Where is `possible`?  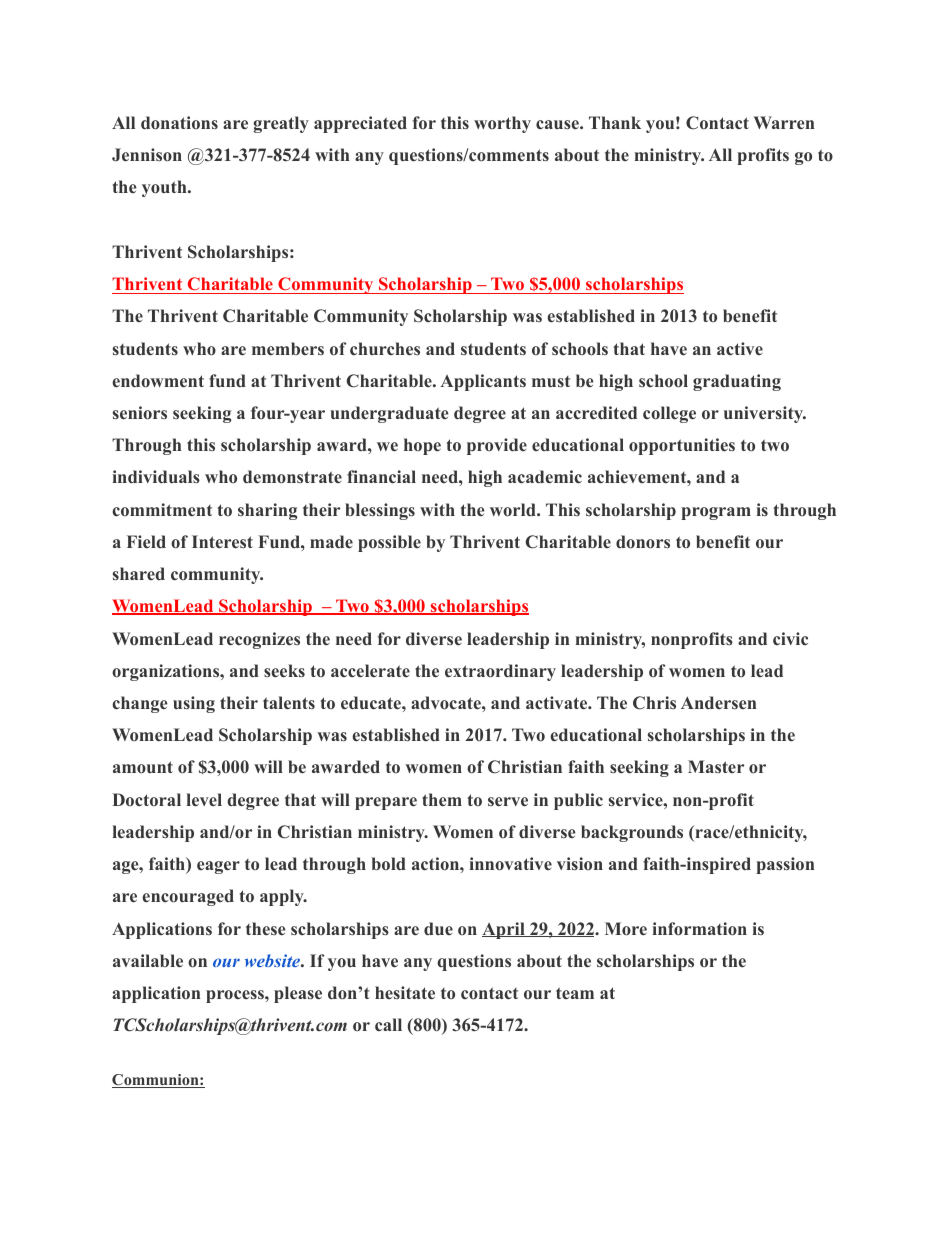
possible is located at coordinates (389, 543).
